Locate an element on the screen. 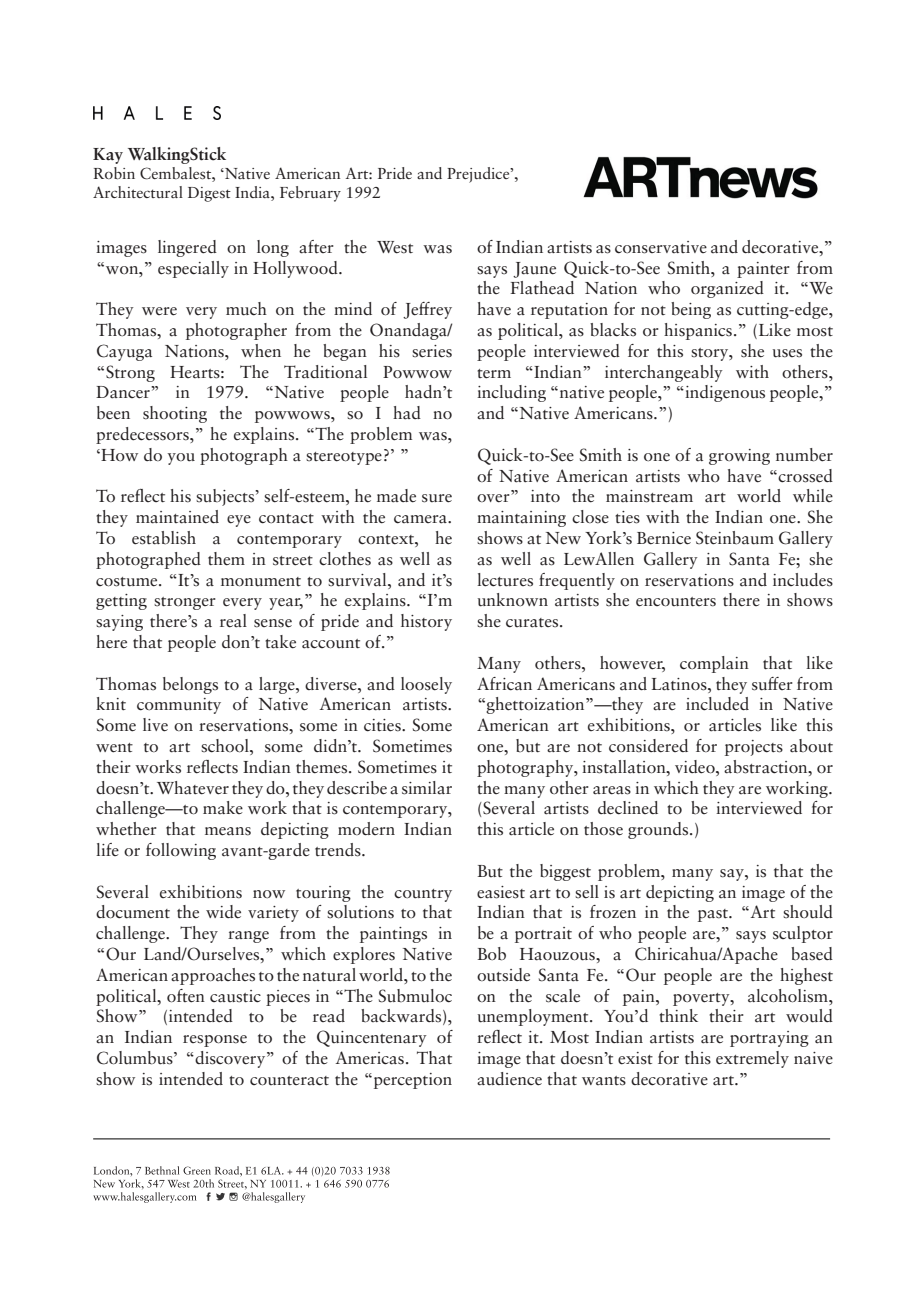  Prejudice is located at coordinates (479, 175).
